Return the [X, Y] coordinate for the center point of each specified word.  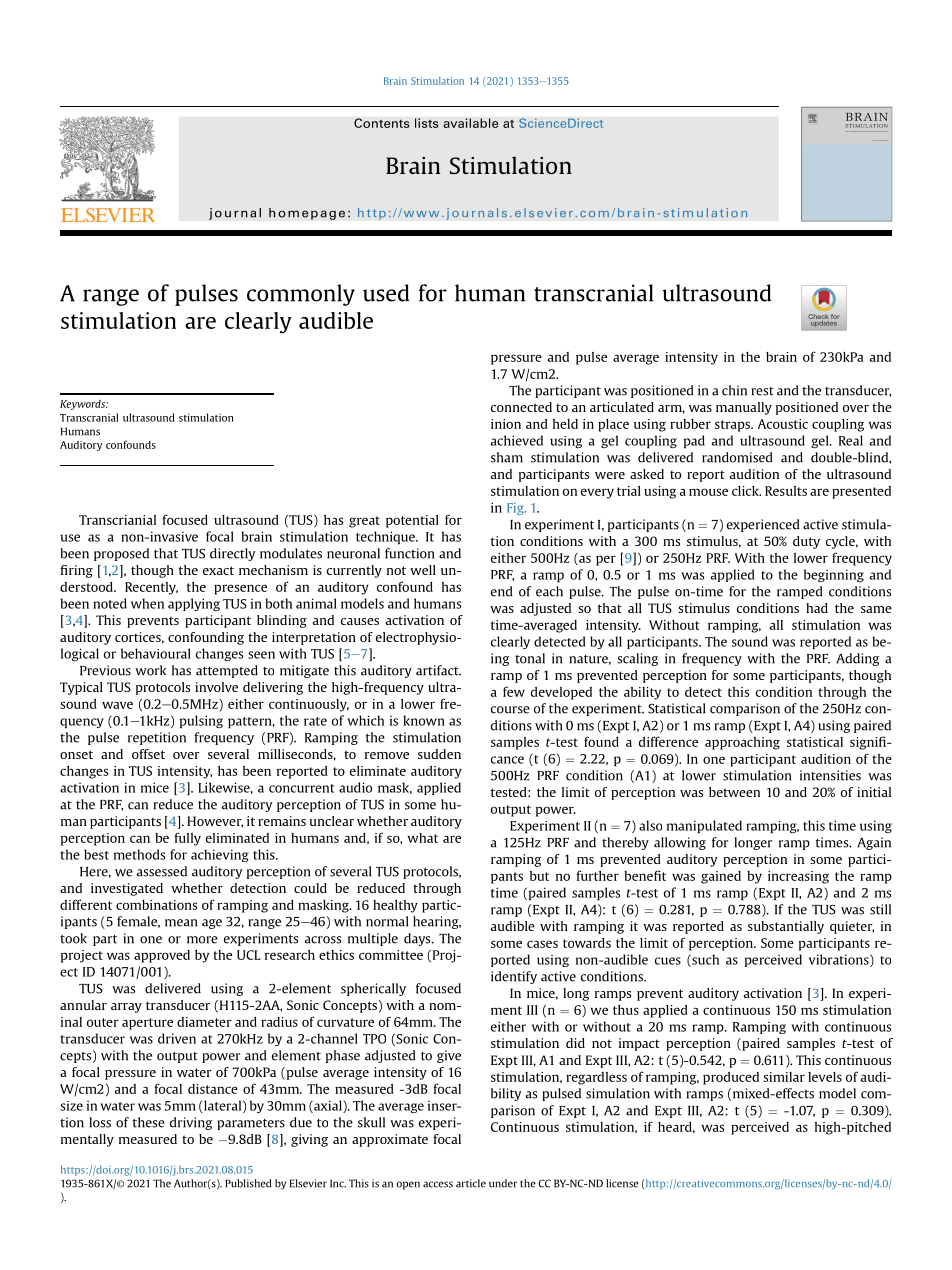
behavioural [156, 653]
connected [521, 407]
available [470, 123]
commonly [301, 295]
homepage [307, 214]
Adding [857, 659]
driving [191, 1123]
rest [763, 391]
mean [181, 923]
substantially [786, 927]
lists [427, 123]
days [418, 939]
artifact [438, 670]
